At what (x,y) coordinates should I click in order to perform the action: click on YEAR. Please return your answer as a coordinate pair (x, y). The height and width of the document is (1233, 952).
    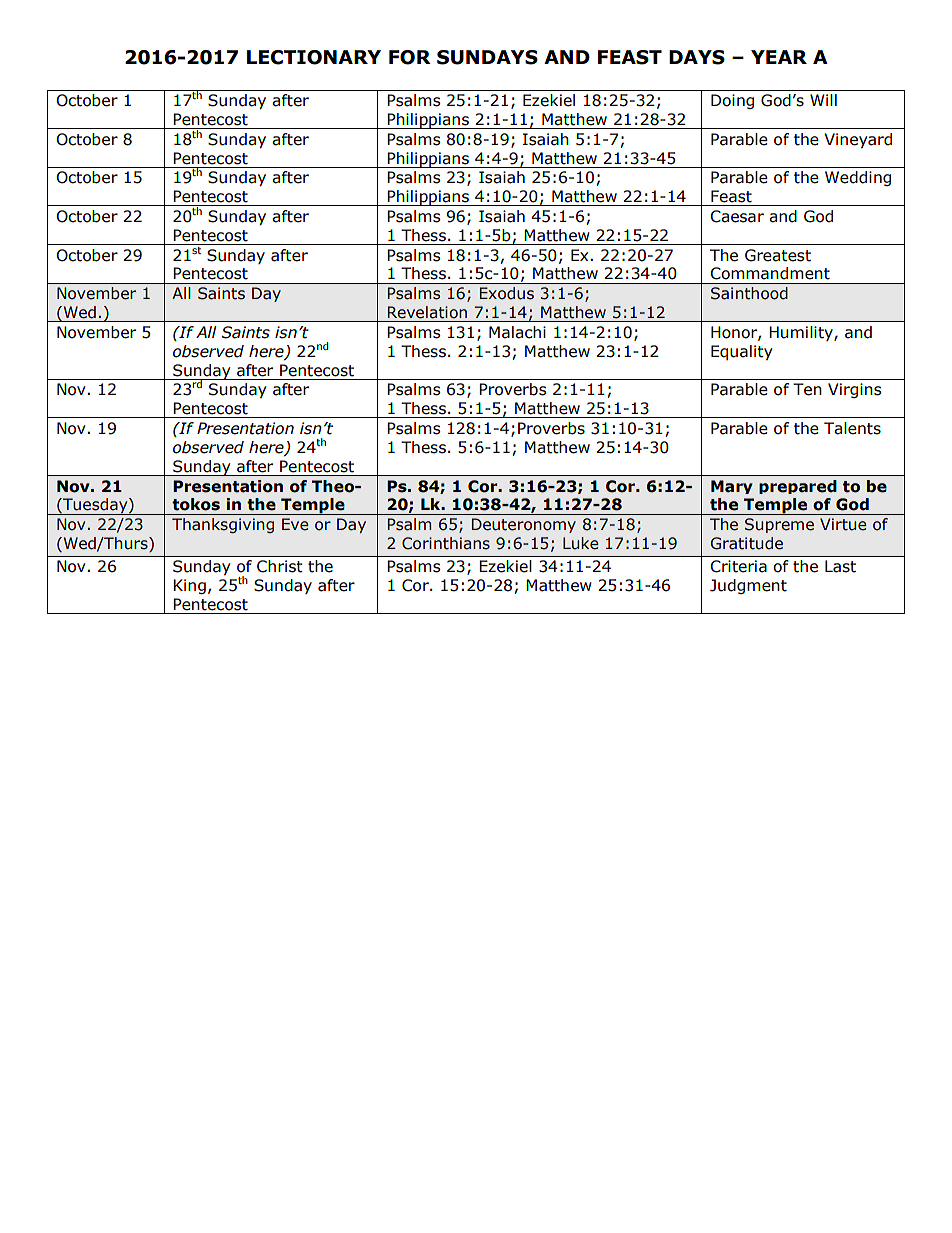
    Looking at the image, I should click on (779, 57).
